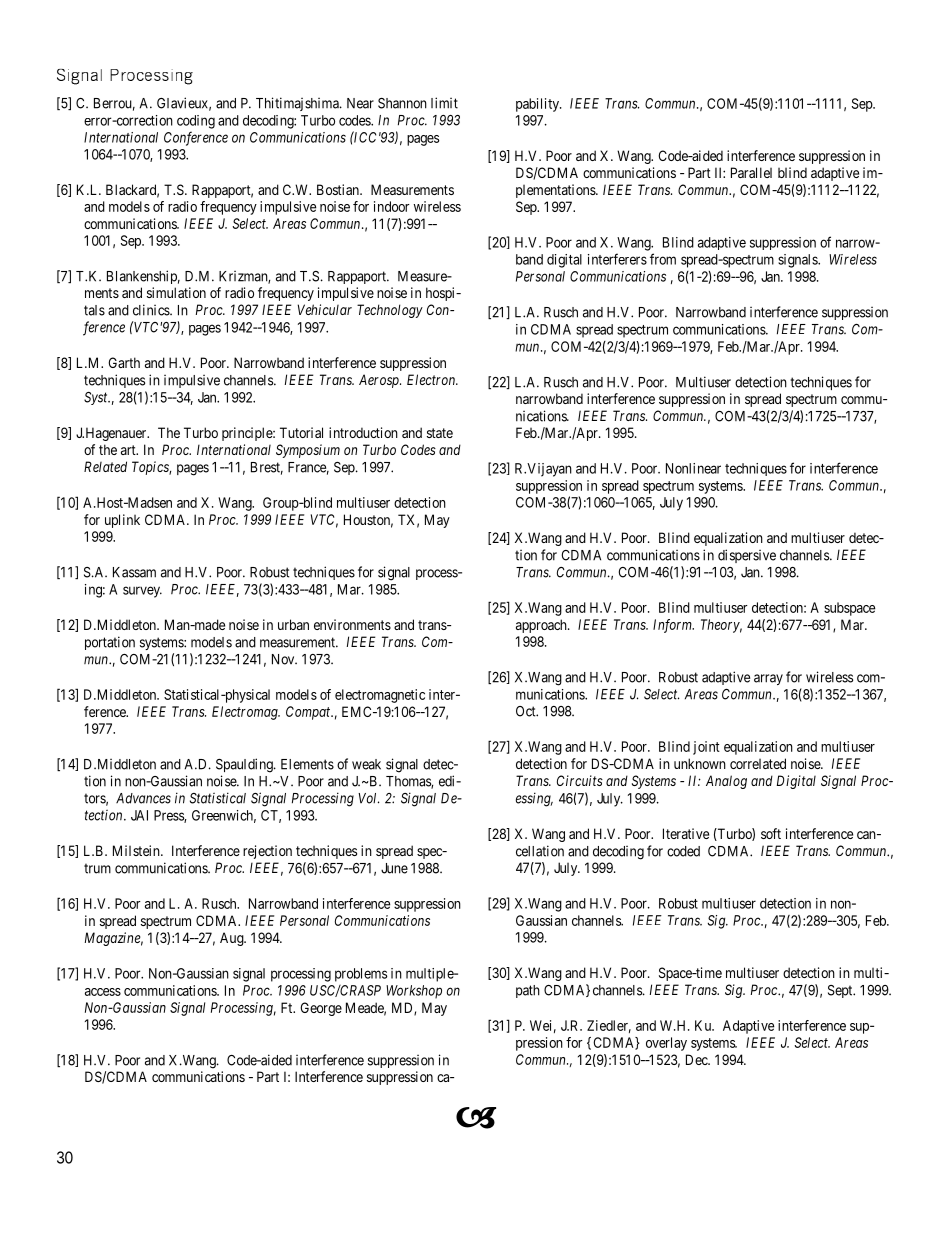 The width and height of the document is (952, 1233). What do you see at coordinates (414, 992) in the document?
I see `Workshop` at bounding box center [414, 992].
